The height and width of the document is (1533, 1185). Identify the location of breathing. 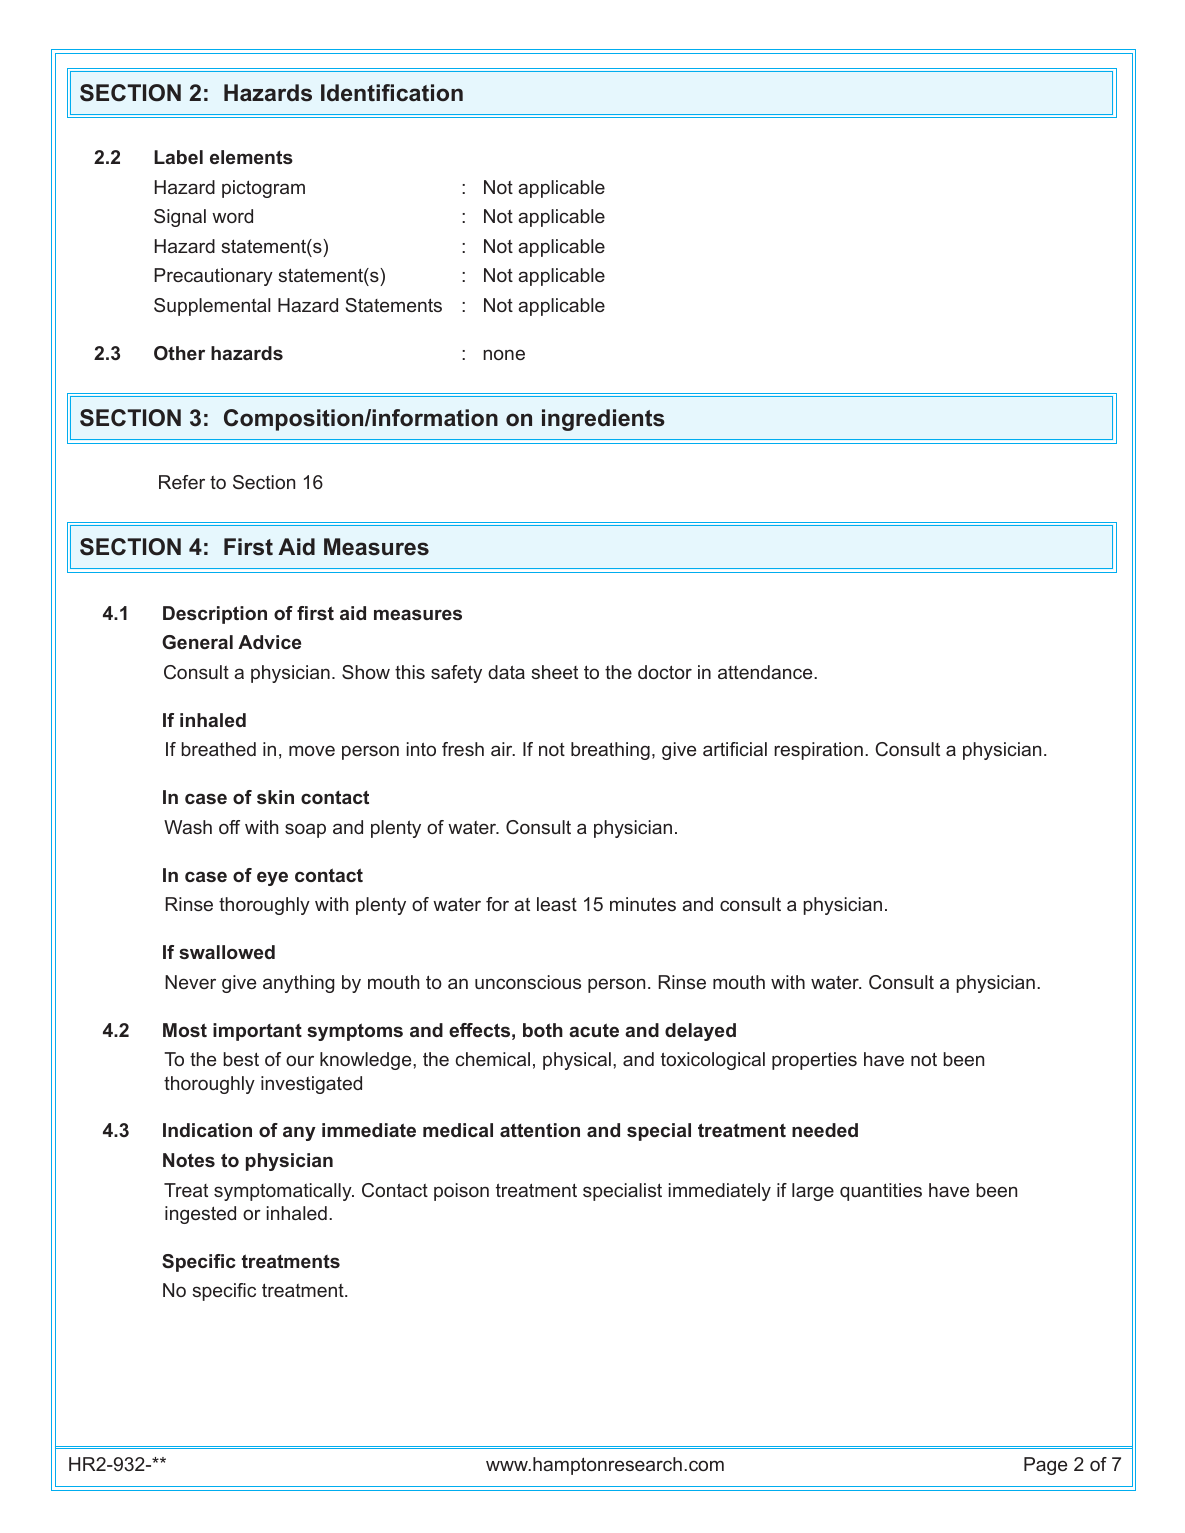
(610, 751).
